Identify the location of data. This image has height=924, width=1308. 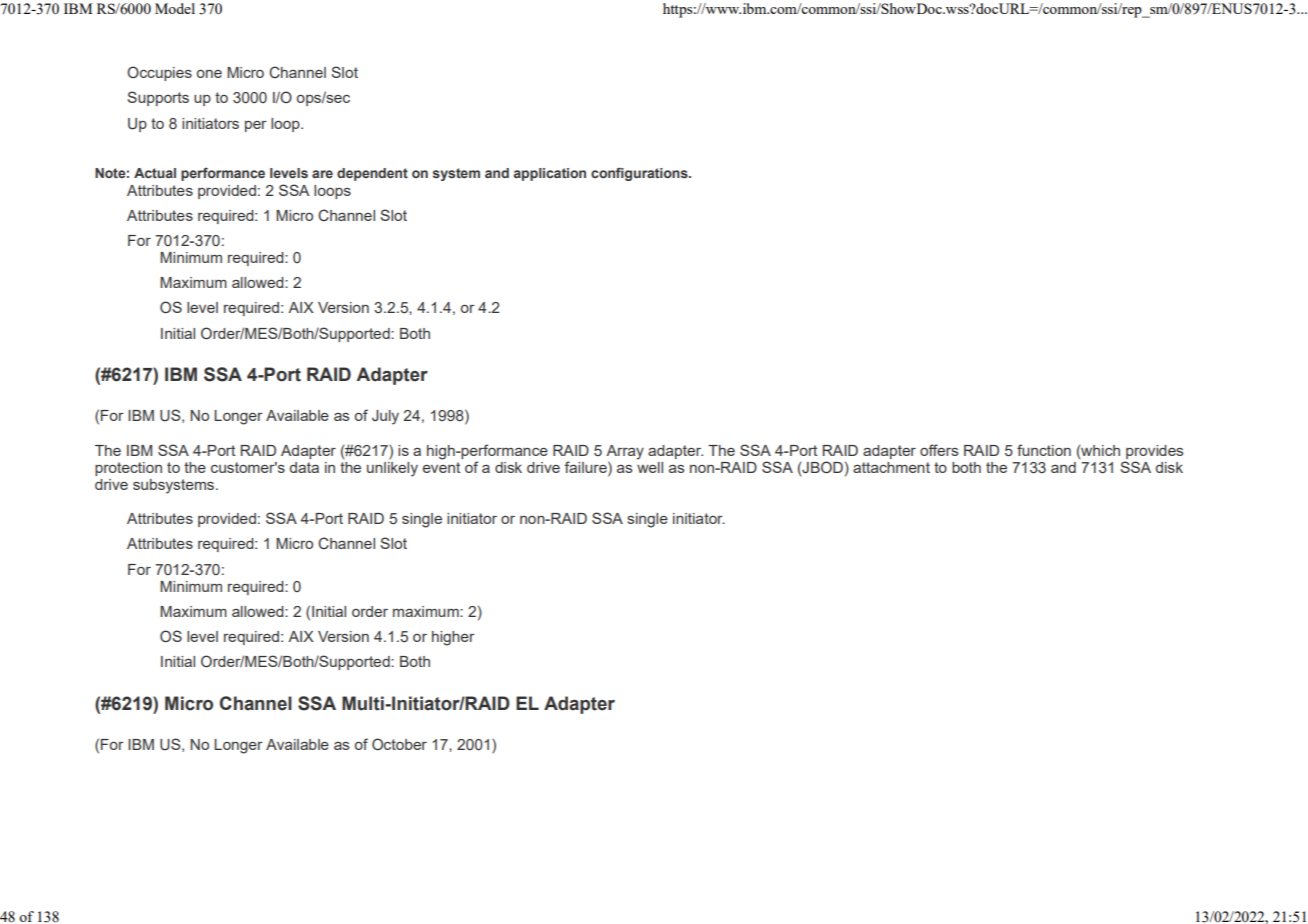
(304, 467).
